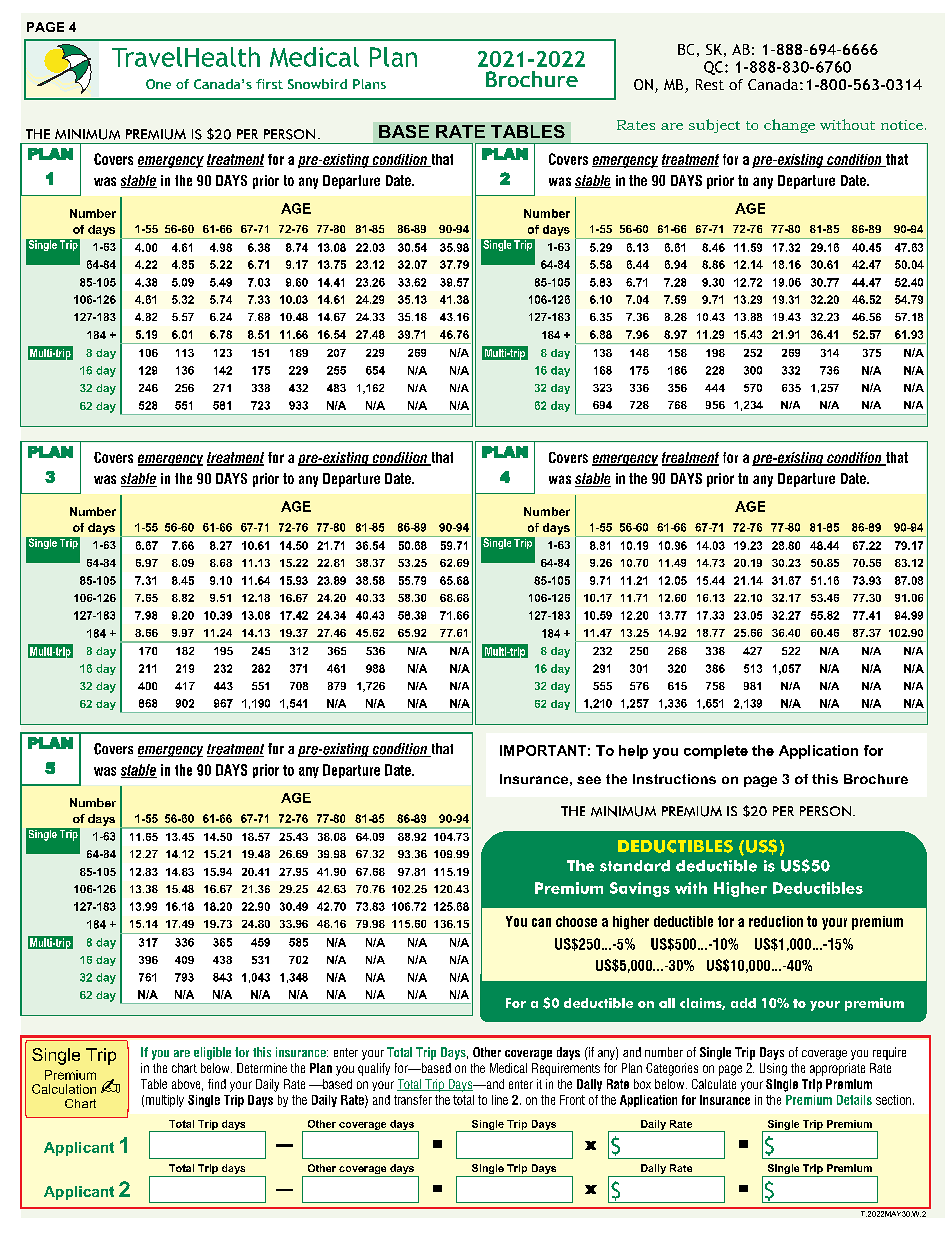  I want to click on eligible, so click(212, 1053).
